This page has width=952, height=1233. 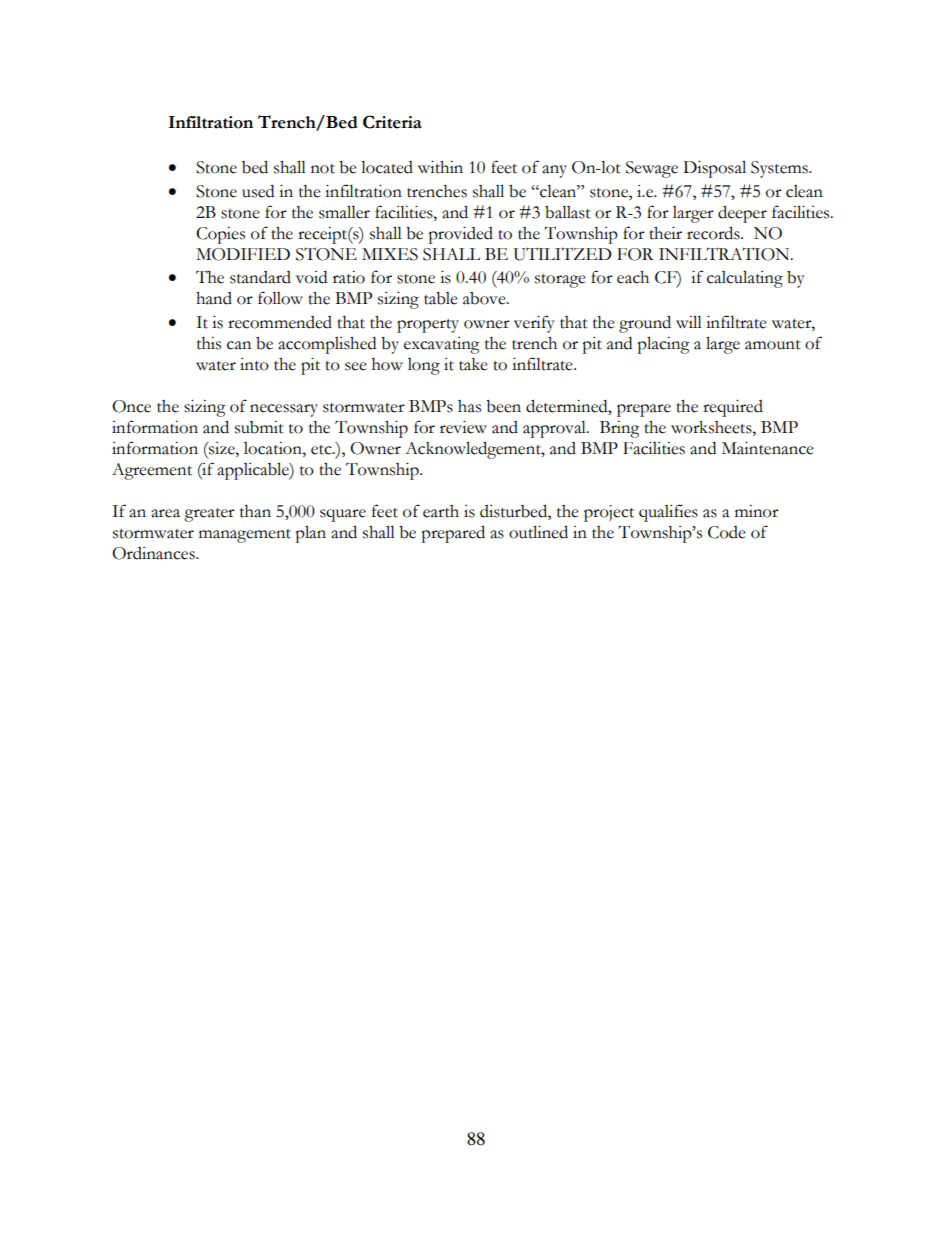 What do you see at coordinates (245, 536) in the page?
I see `management` at bounding box center [245, 536].
